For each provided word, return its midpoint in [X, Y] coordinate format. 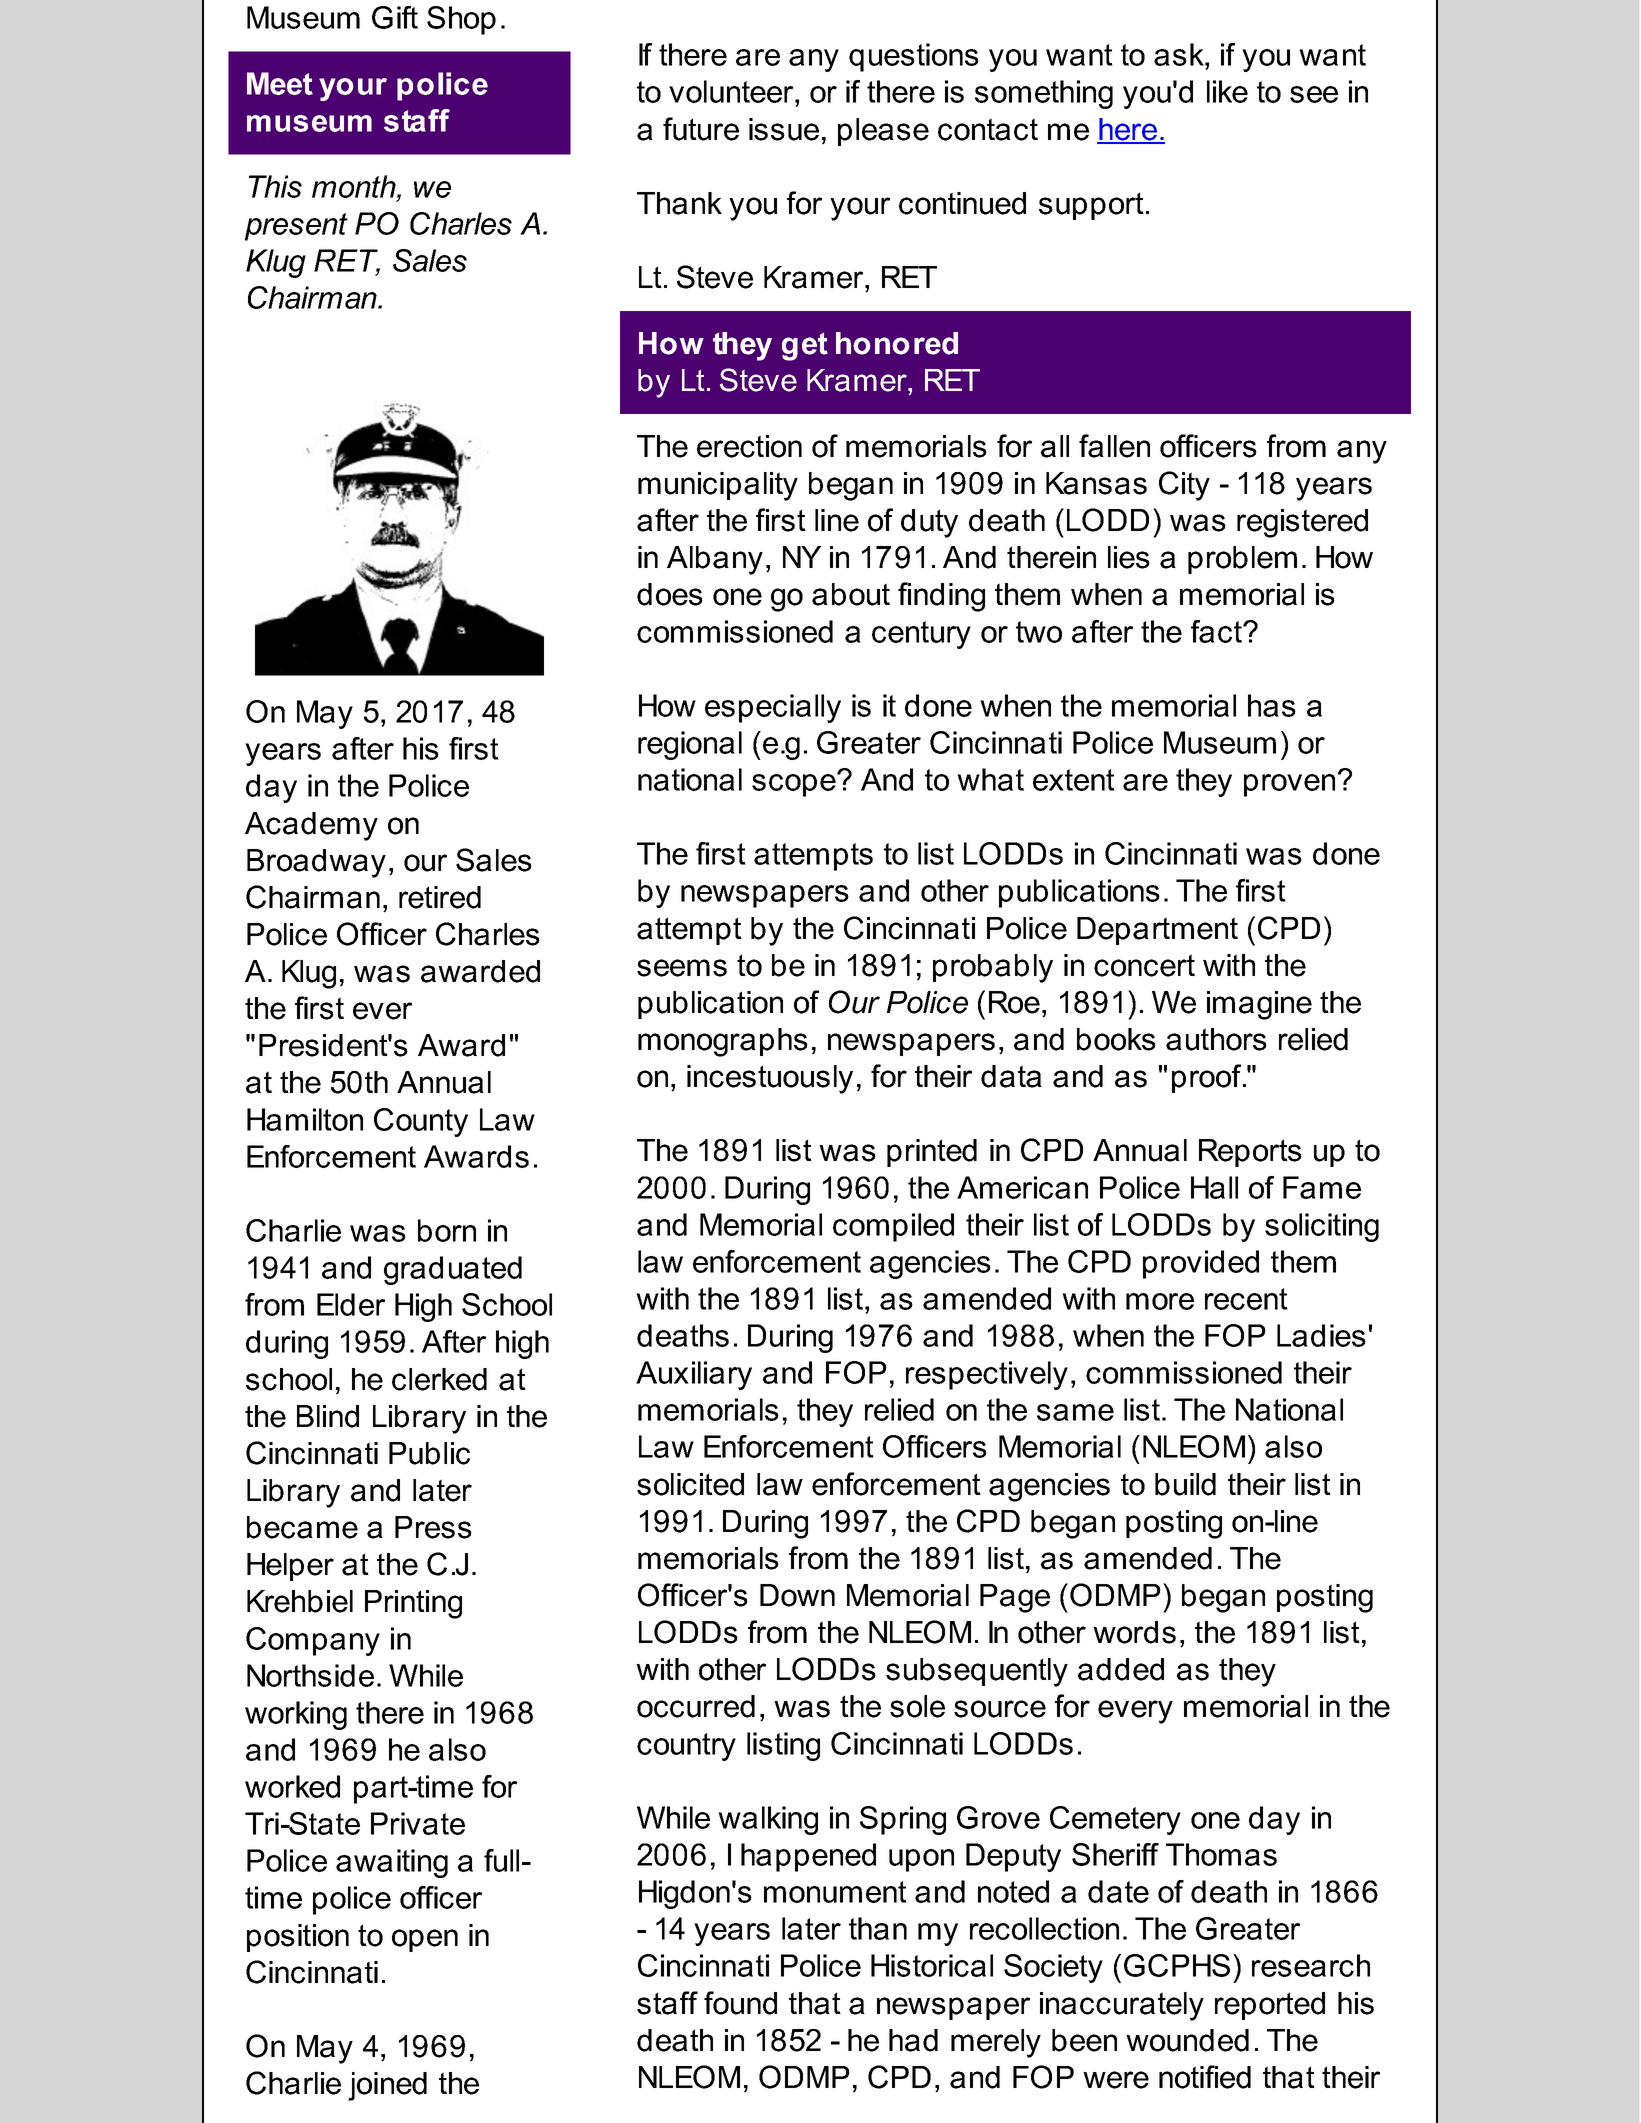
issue [784, 129]
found [740, 2003]
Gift [395, 17]
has [1272, 705]
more [1160, 1301]
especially [773, 708]
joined [387, 2086]
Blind [328, 1416]
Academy [311, 826]
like [1227, 91]
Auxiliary [694, 1375]
